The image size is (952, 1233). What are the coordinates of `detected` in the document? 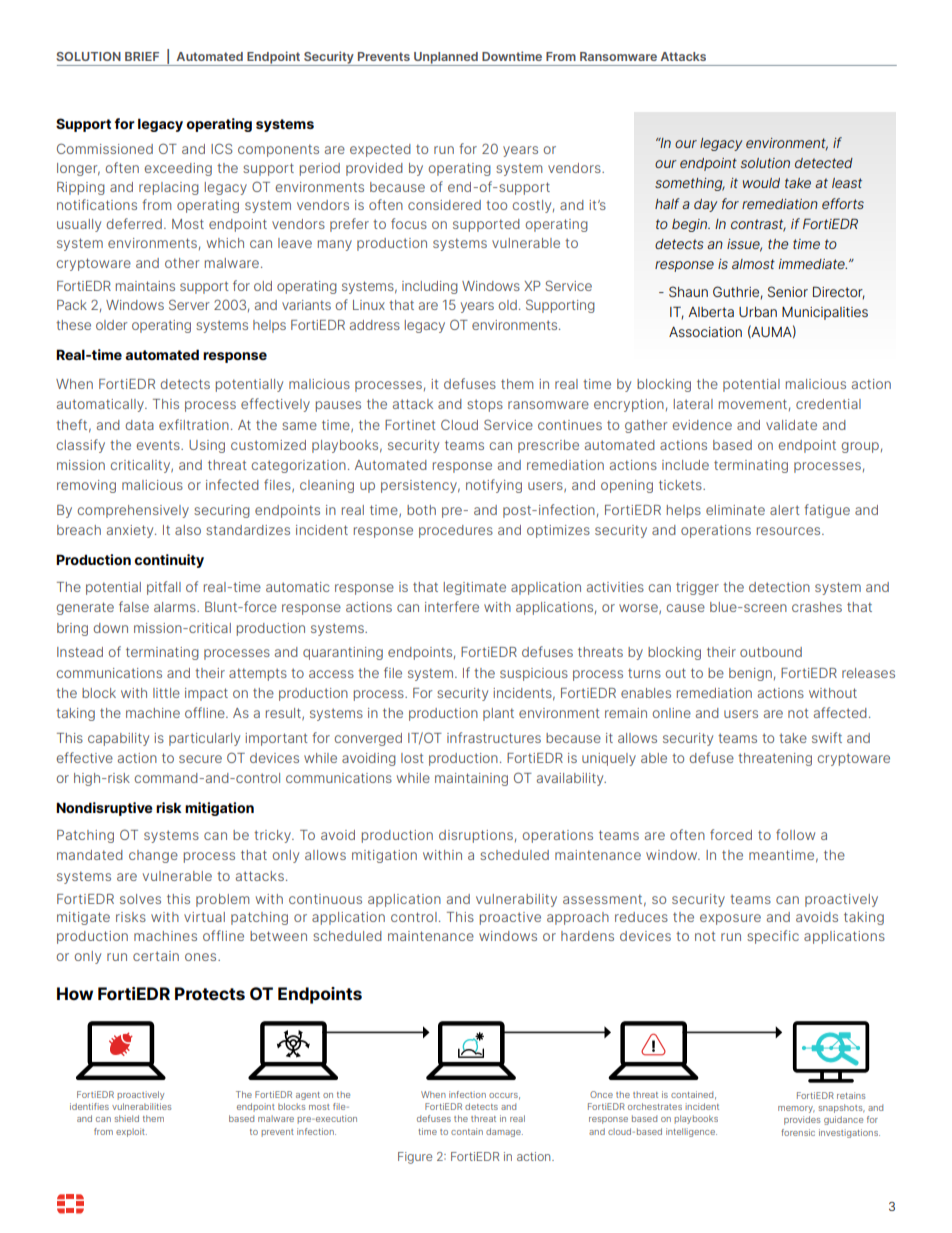 It's located at (824, 163).
